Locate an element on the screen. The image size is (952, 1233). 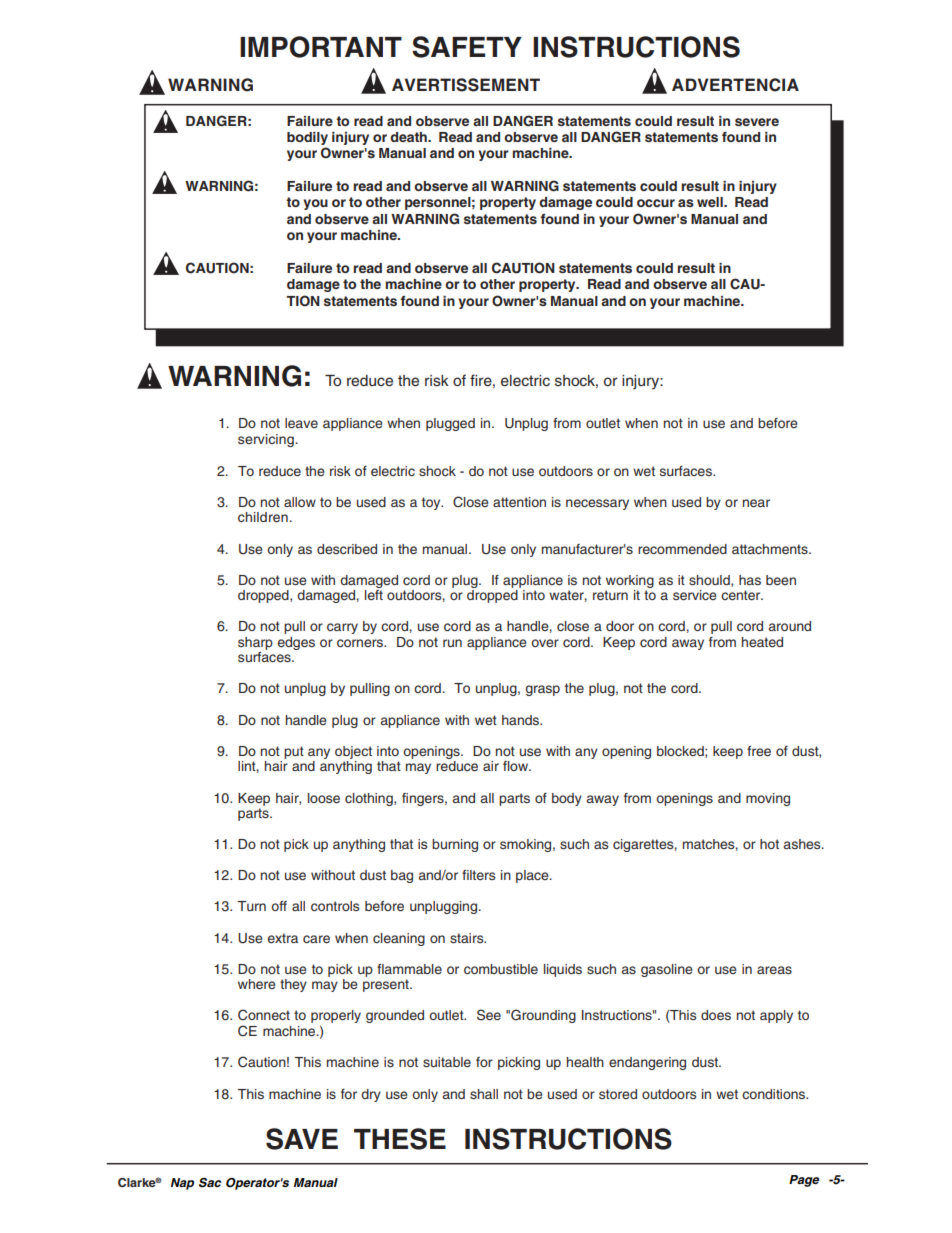
does is located at coordinates (716, 1015).
